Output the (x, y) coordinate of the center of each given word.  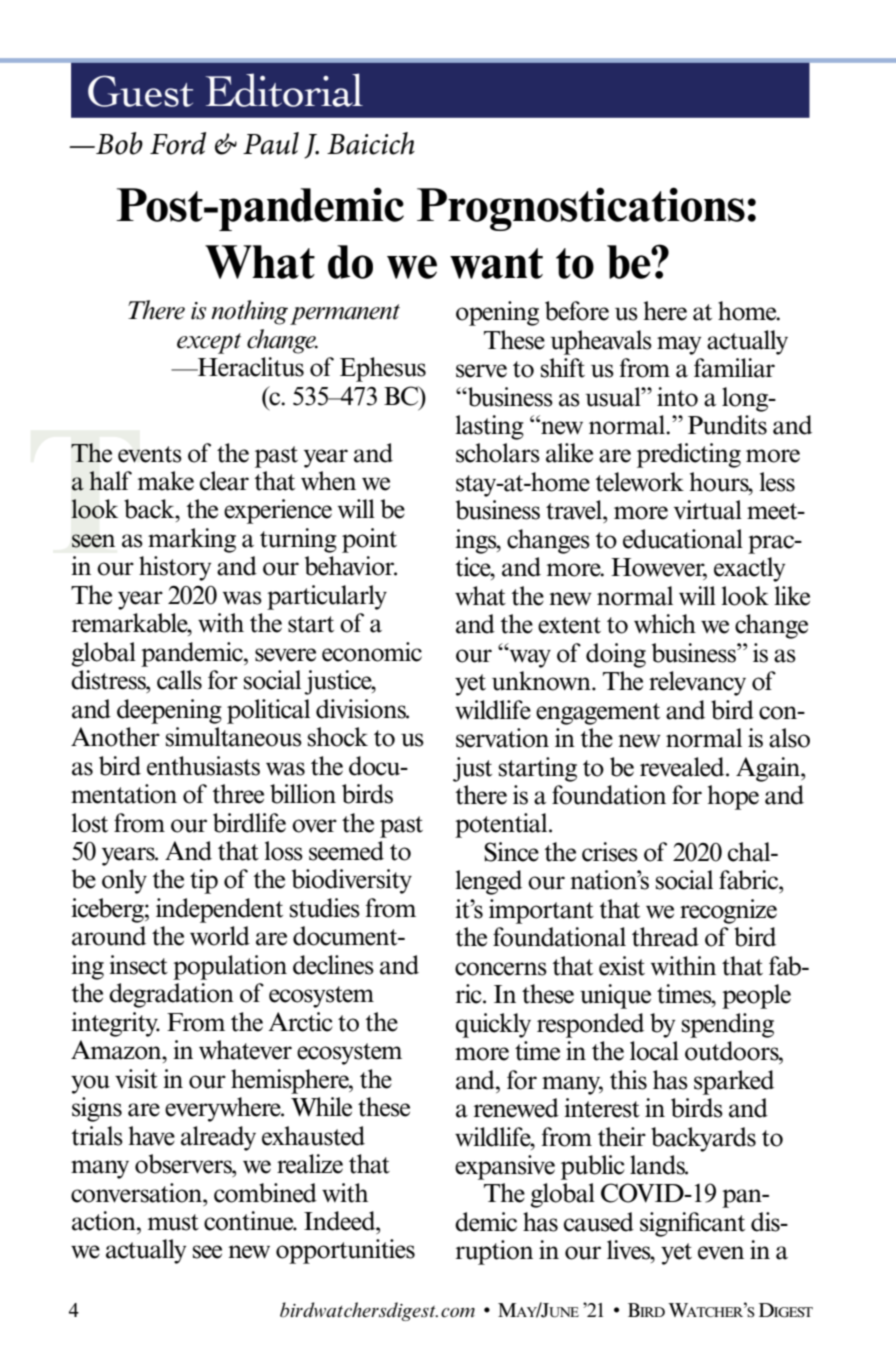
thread (665, 937)
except (209, 343)
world (220, 936)
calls (179, 680)
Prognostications (581, 209)
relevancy (697, 683)
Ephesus (383, 369)
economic (372, 652)
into (677, 397)
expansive (505, 1167)
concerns (501, 969)
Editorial (284, 90)
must (173, 1222)
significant (692, 1224)
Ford (178, 143)
